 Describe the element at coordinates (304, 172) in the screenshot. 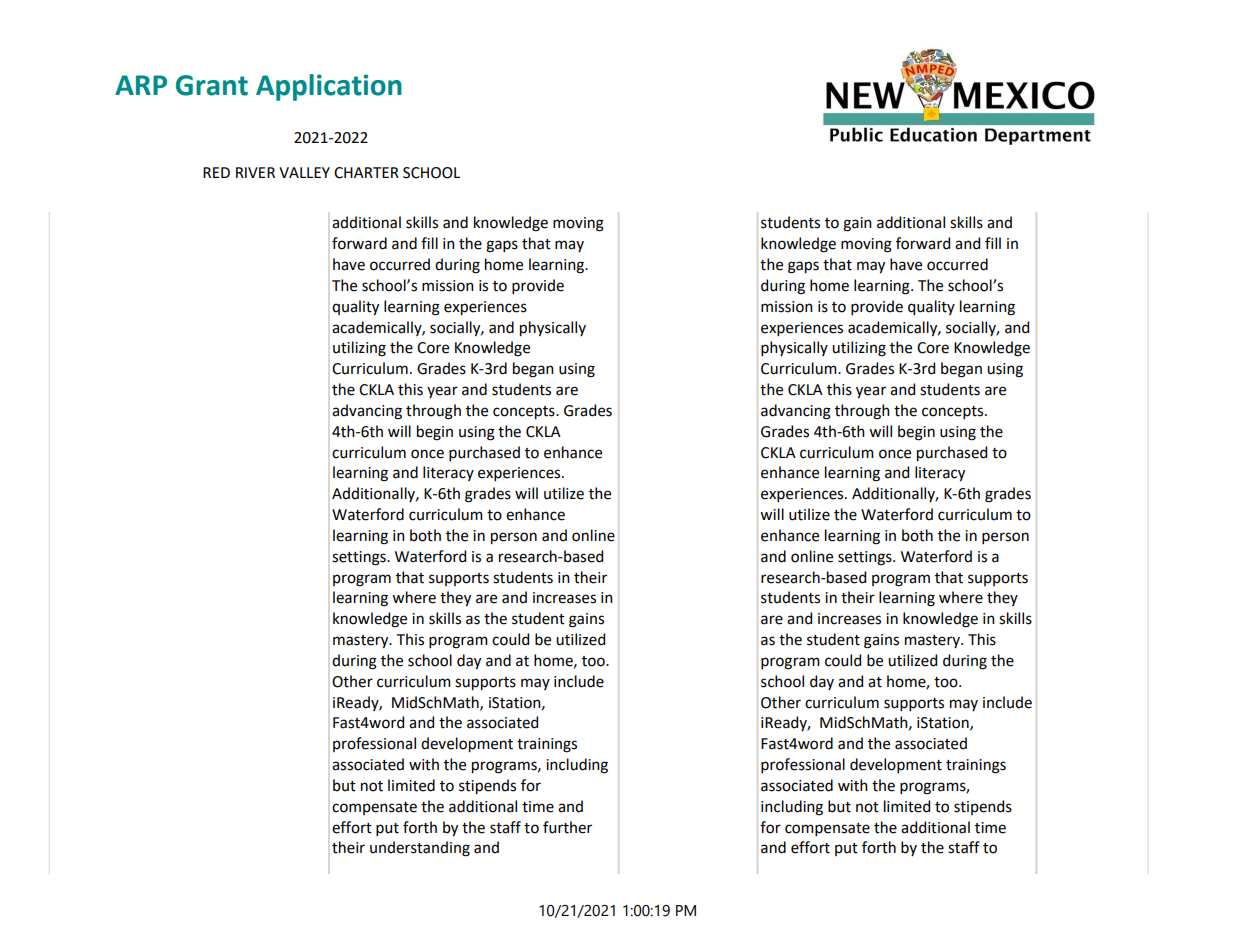

I see `VALLEY` at that location.
